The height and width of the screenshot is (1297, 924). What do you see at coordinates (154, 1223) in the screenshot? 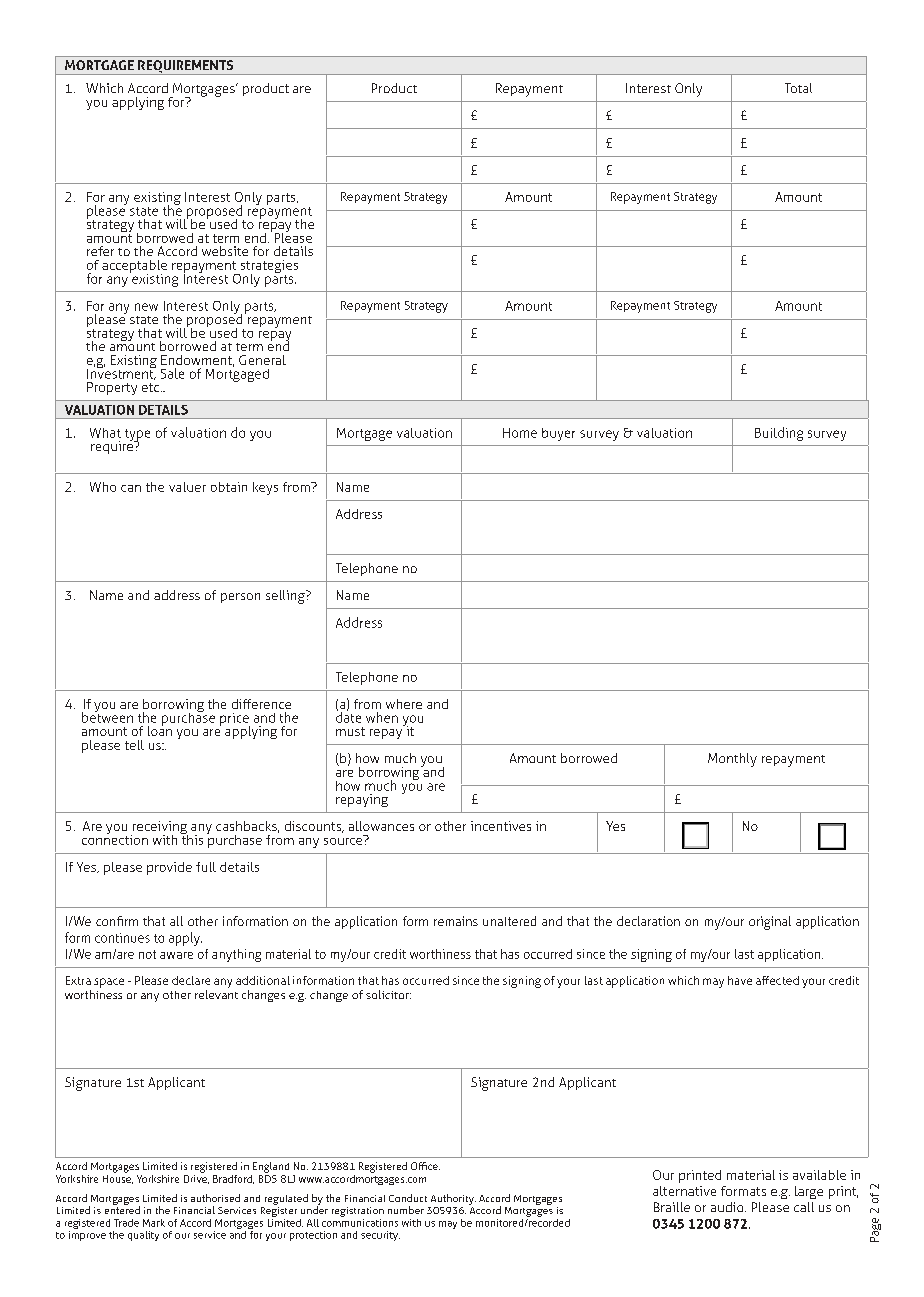
I see `Mark` at bounding box center [154, 1223].
